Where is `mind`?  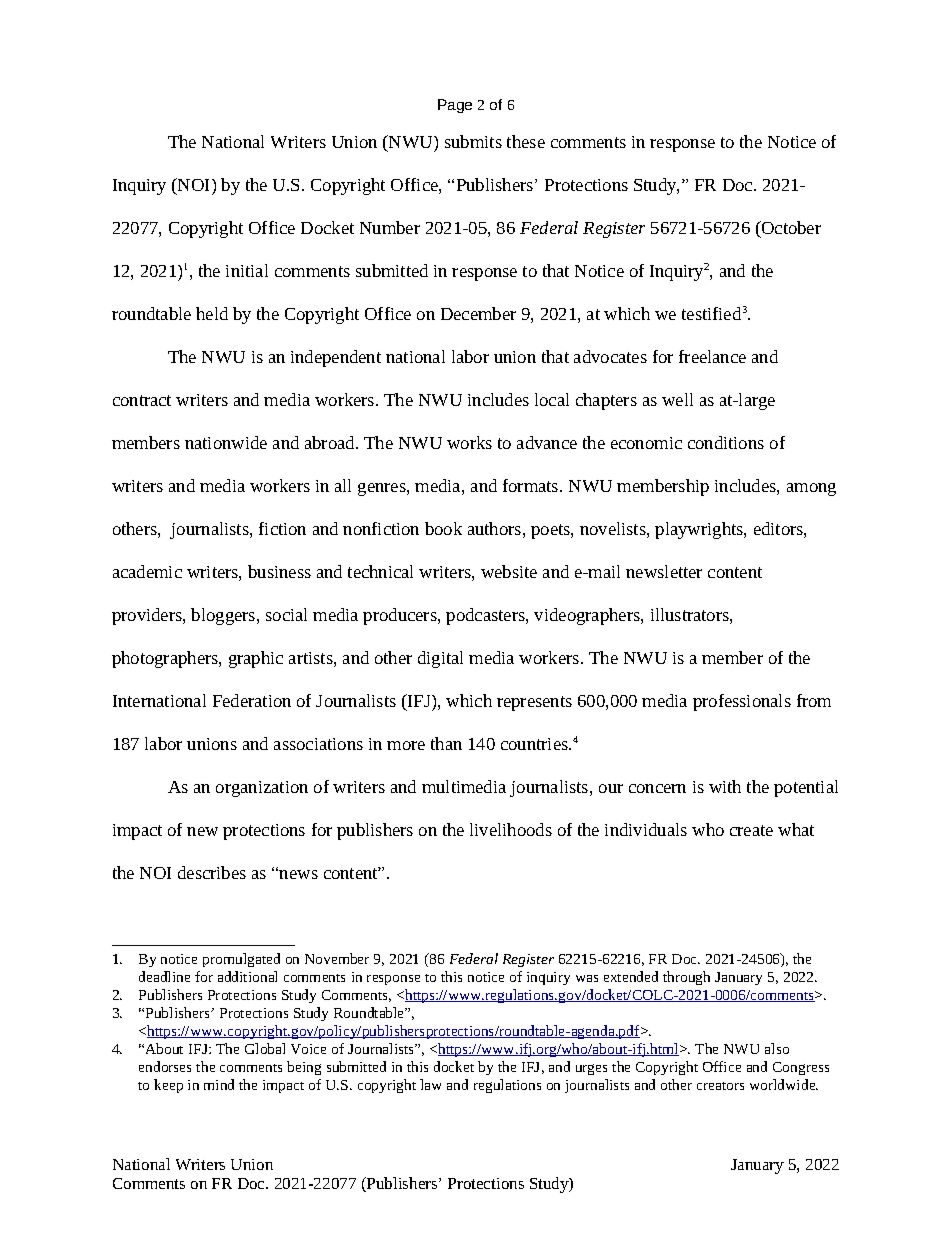 mind is located at coordinates (219, 1084).
